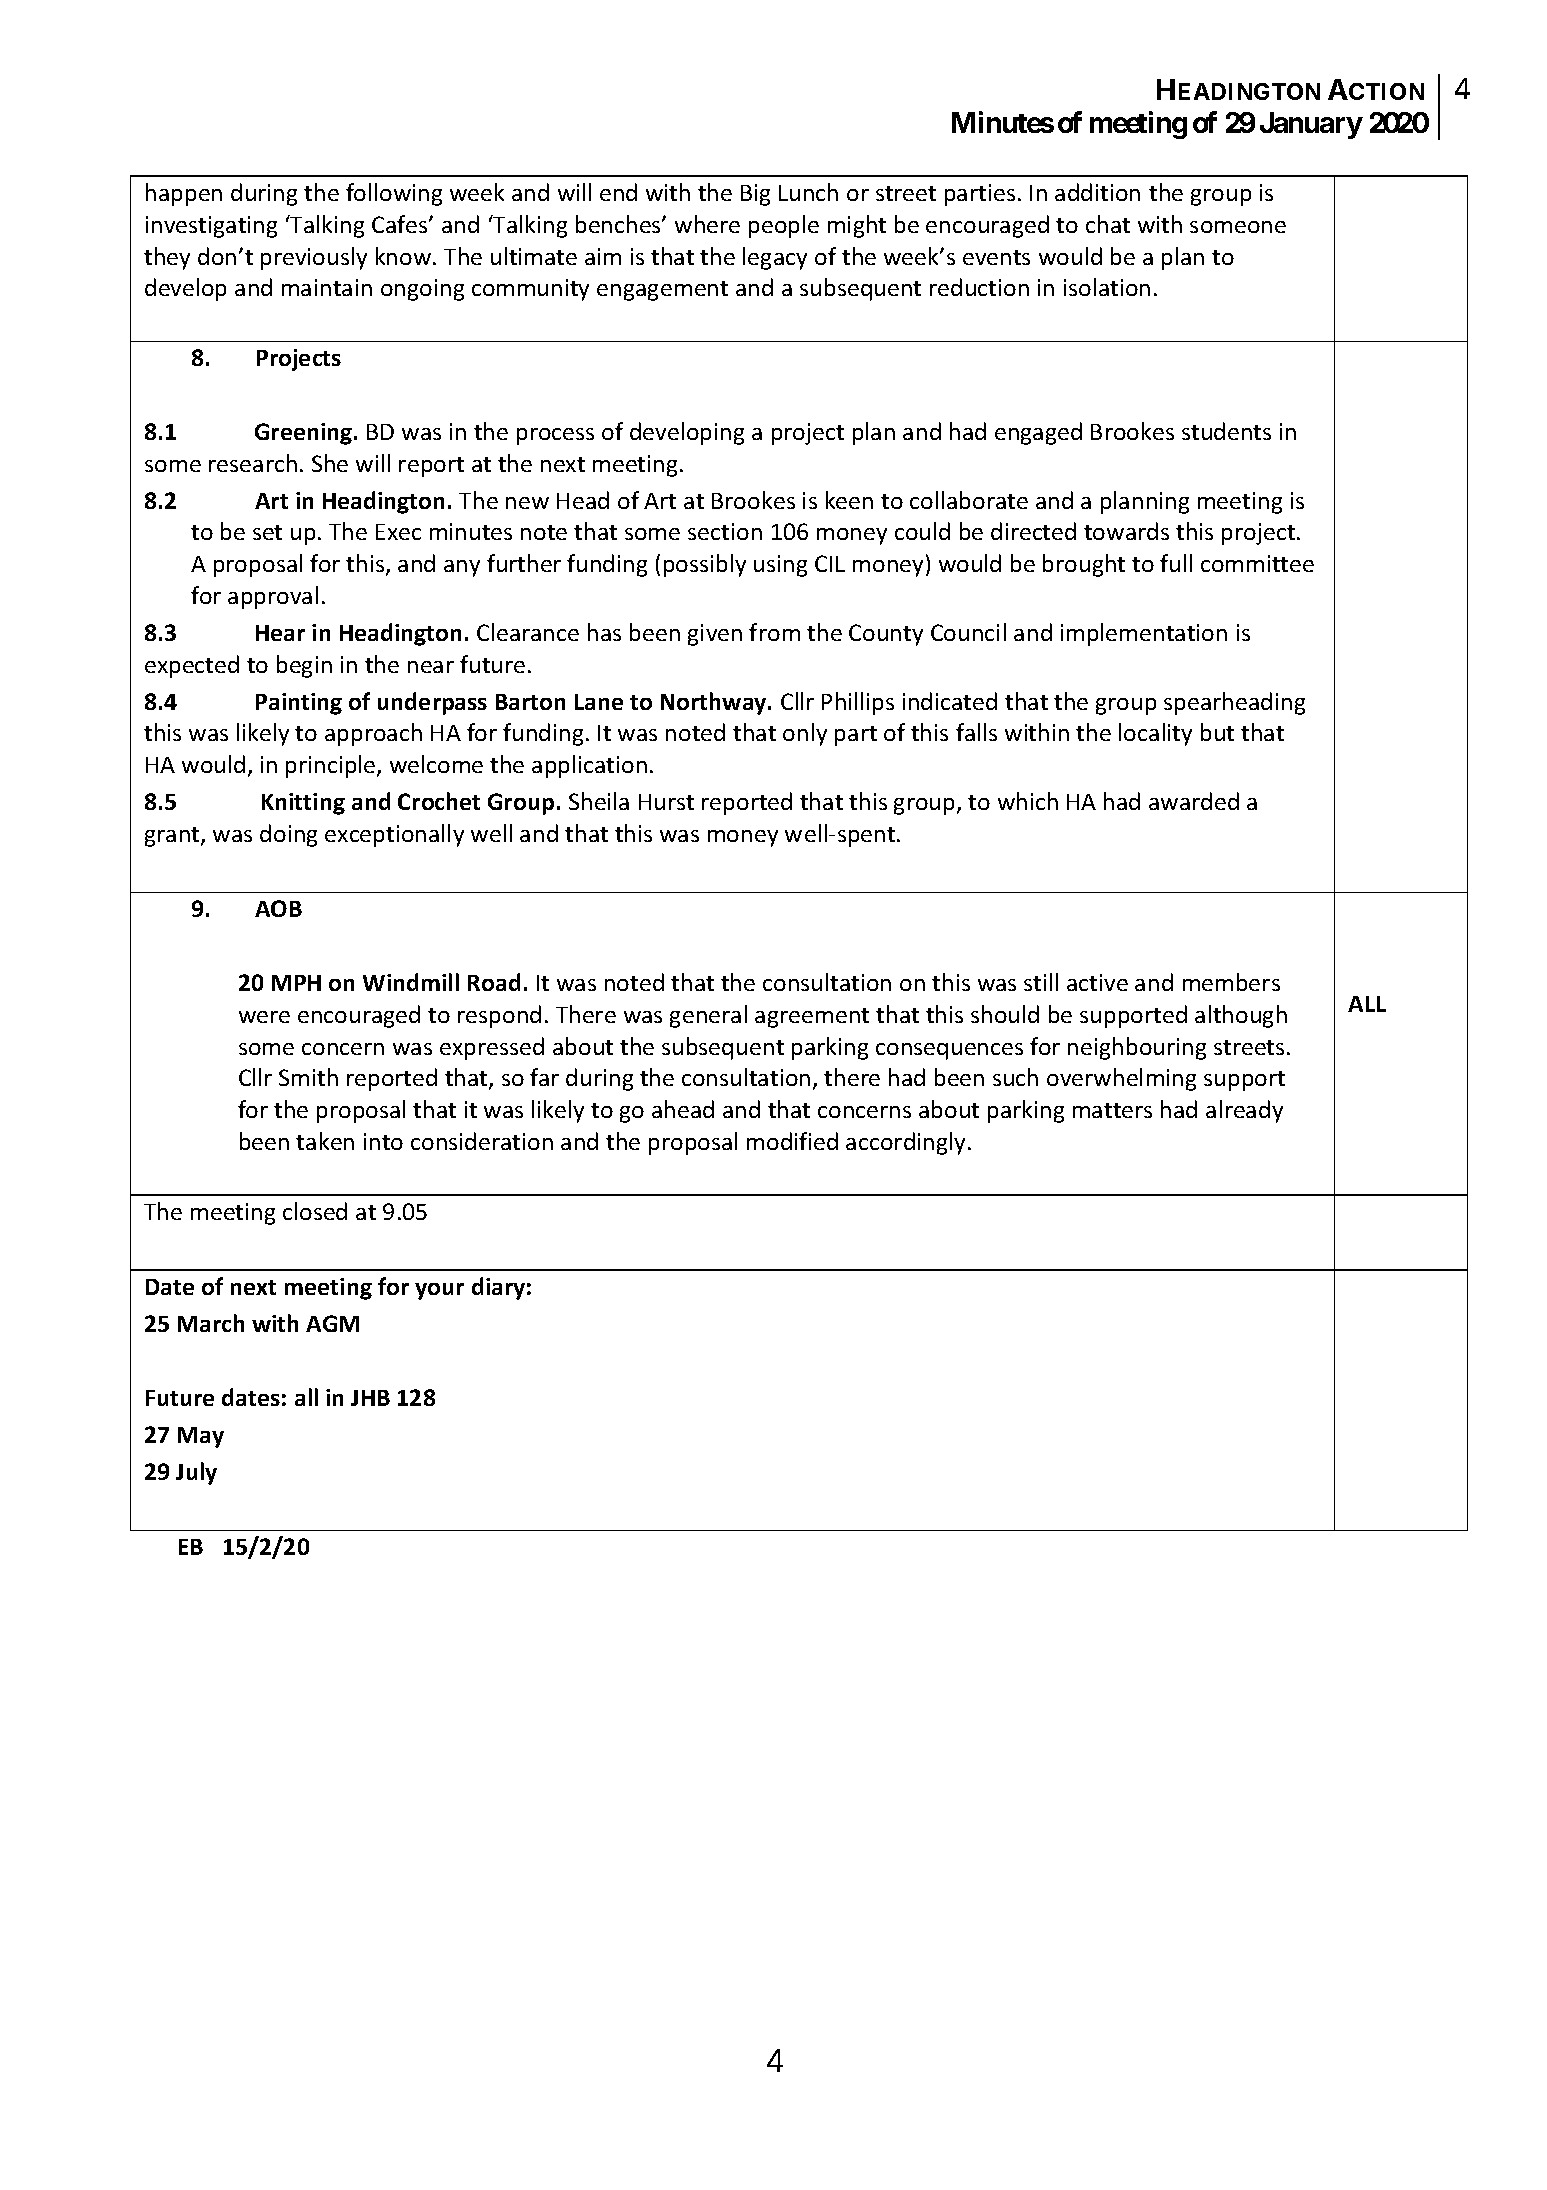  Describe the element at coordinates (755, 195) in the image. I see `Big` at that location.
